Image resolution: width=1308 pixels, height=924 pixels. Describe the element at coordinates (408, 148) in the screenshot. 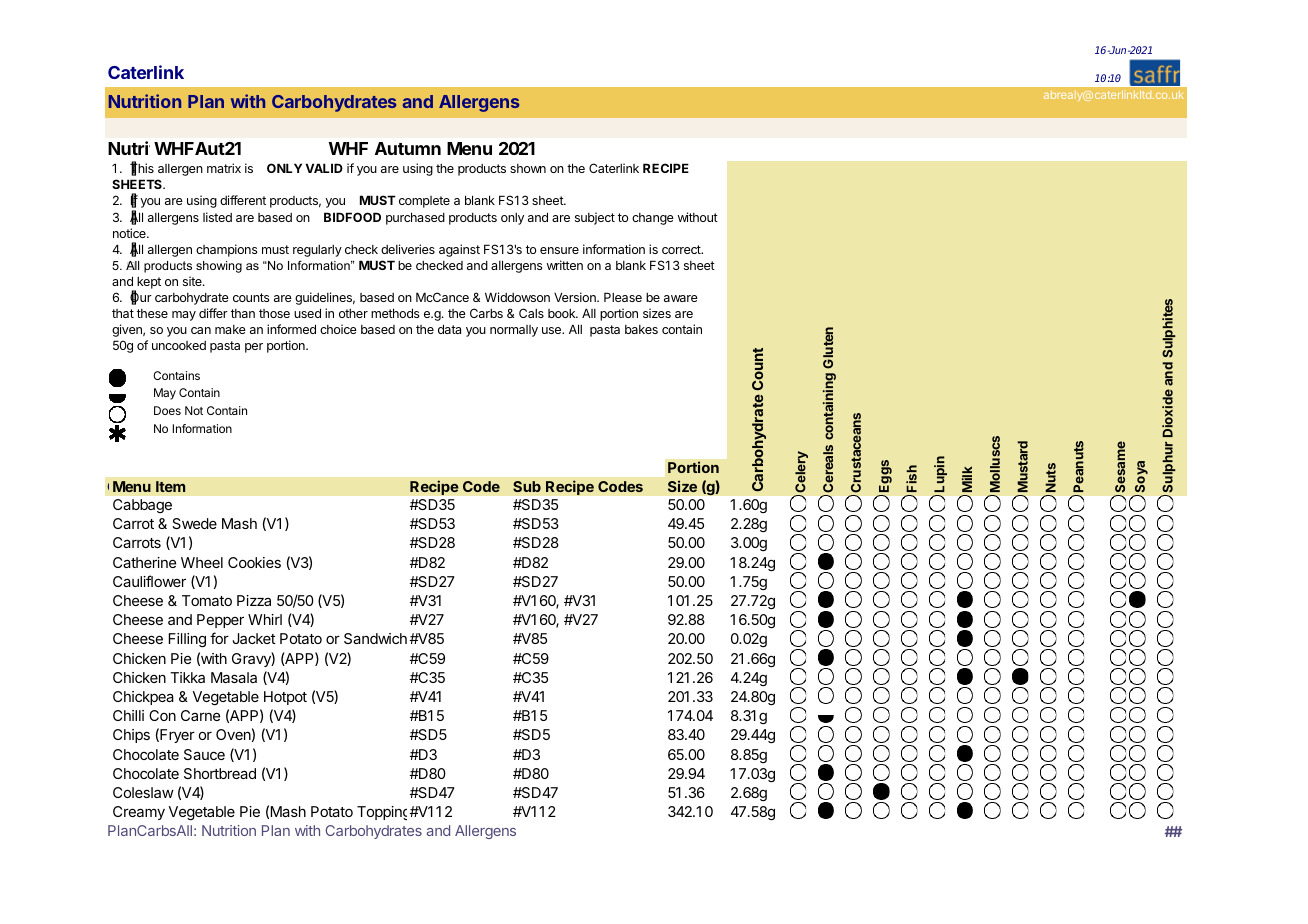

I see `Autumn` at that location.
